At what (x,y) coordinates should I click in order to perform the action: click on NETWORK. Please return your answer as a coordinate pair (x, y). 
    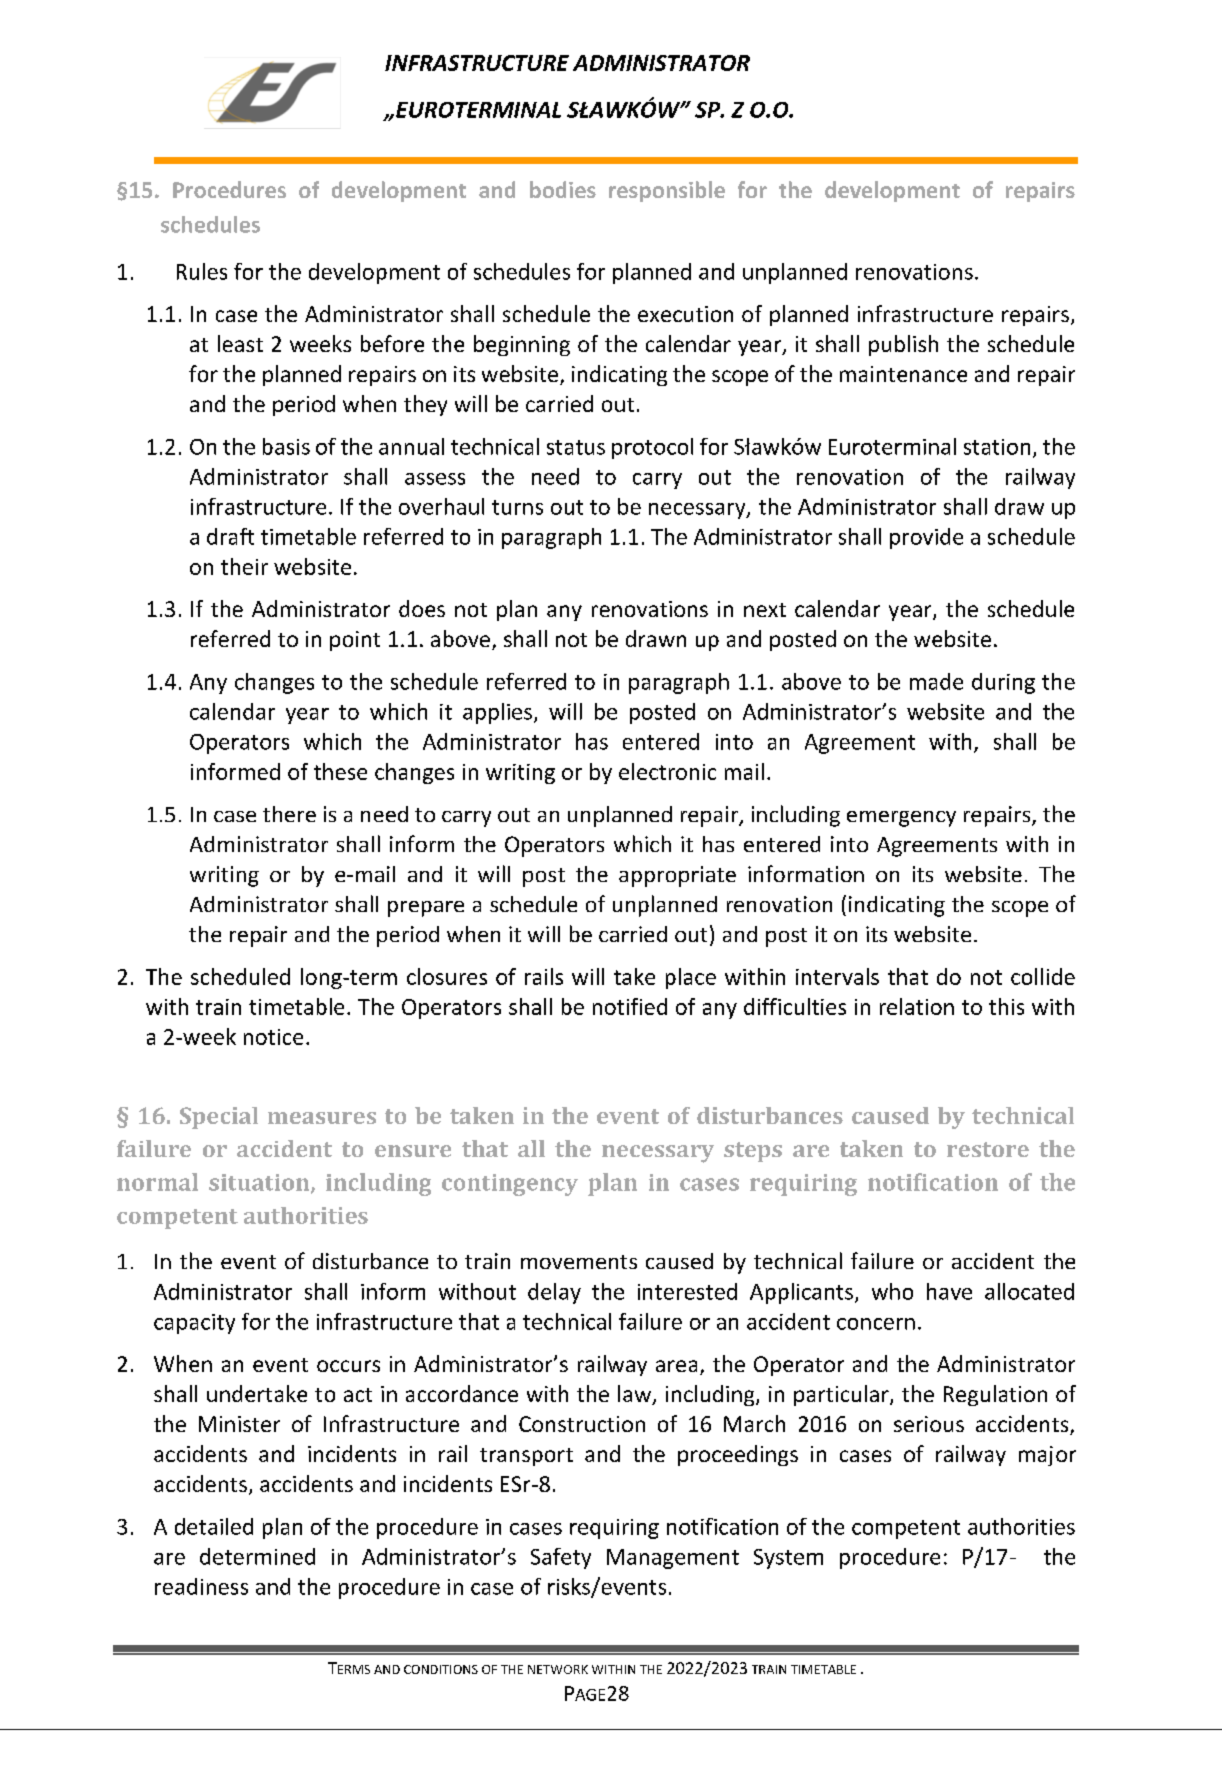
    Looking at the image, I should click on (558, 1669).
